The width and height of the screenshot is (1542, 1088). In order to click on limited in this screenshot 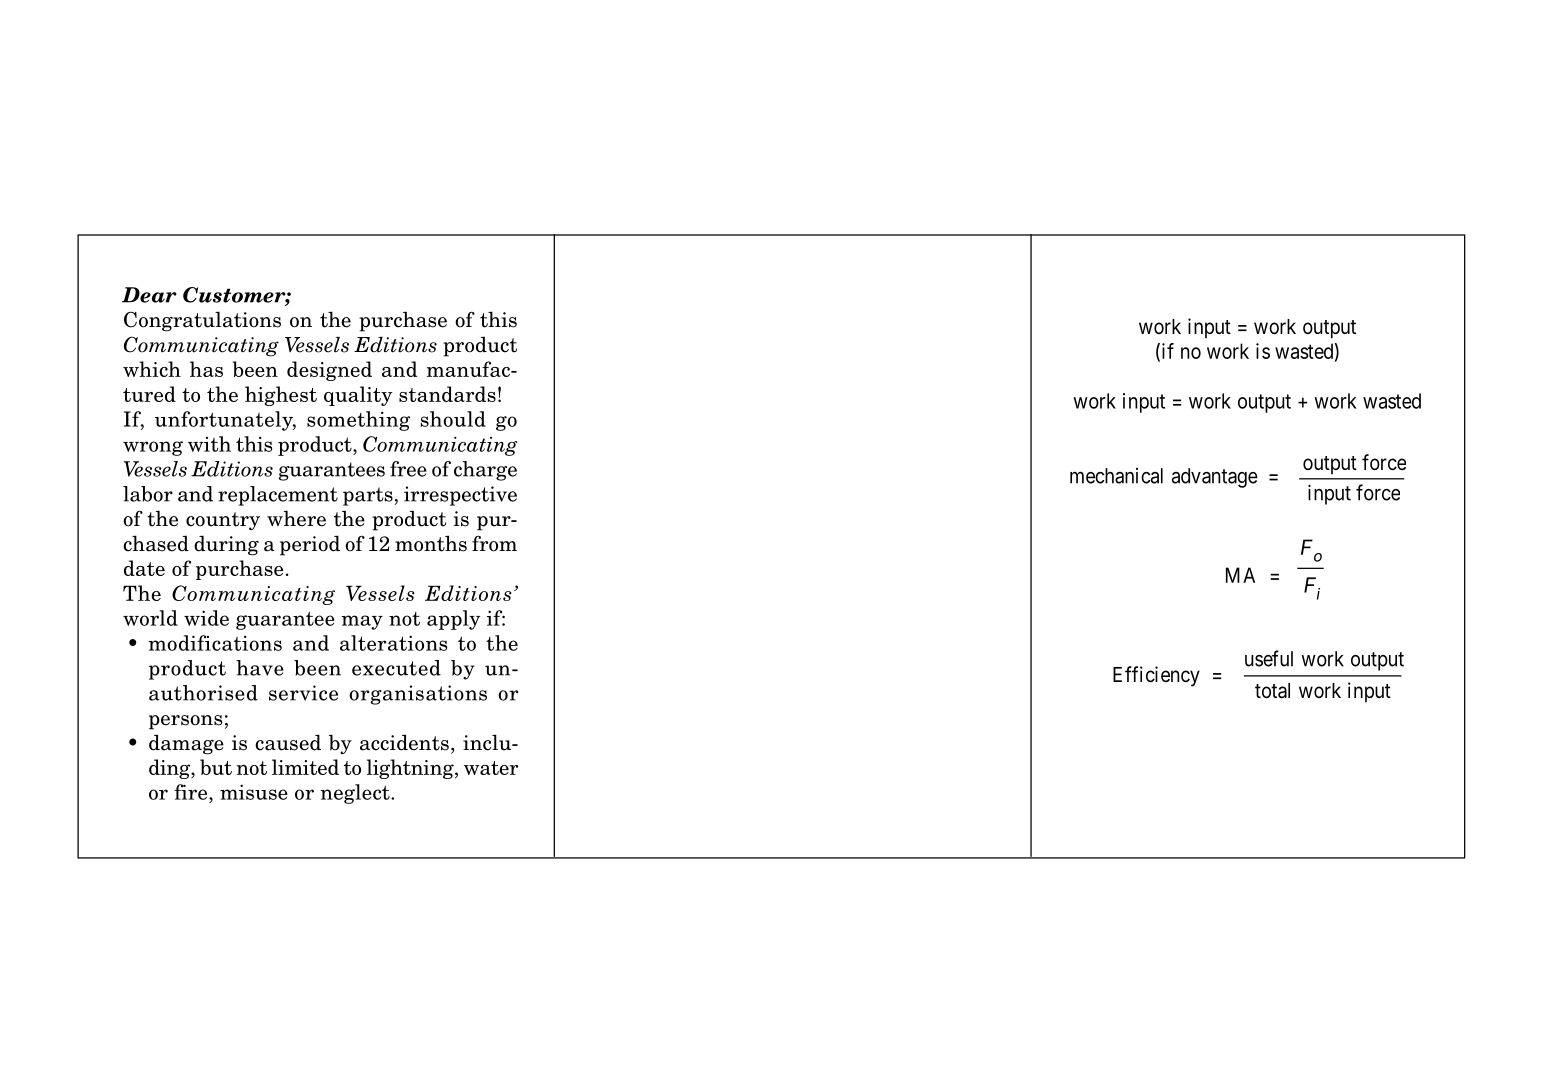, I will do `click(305, 767)`.
